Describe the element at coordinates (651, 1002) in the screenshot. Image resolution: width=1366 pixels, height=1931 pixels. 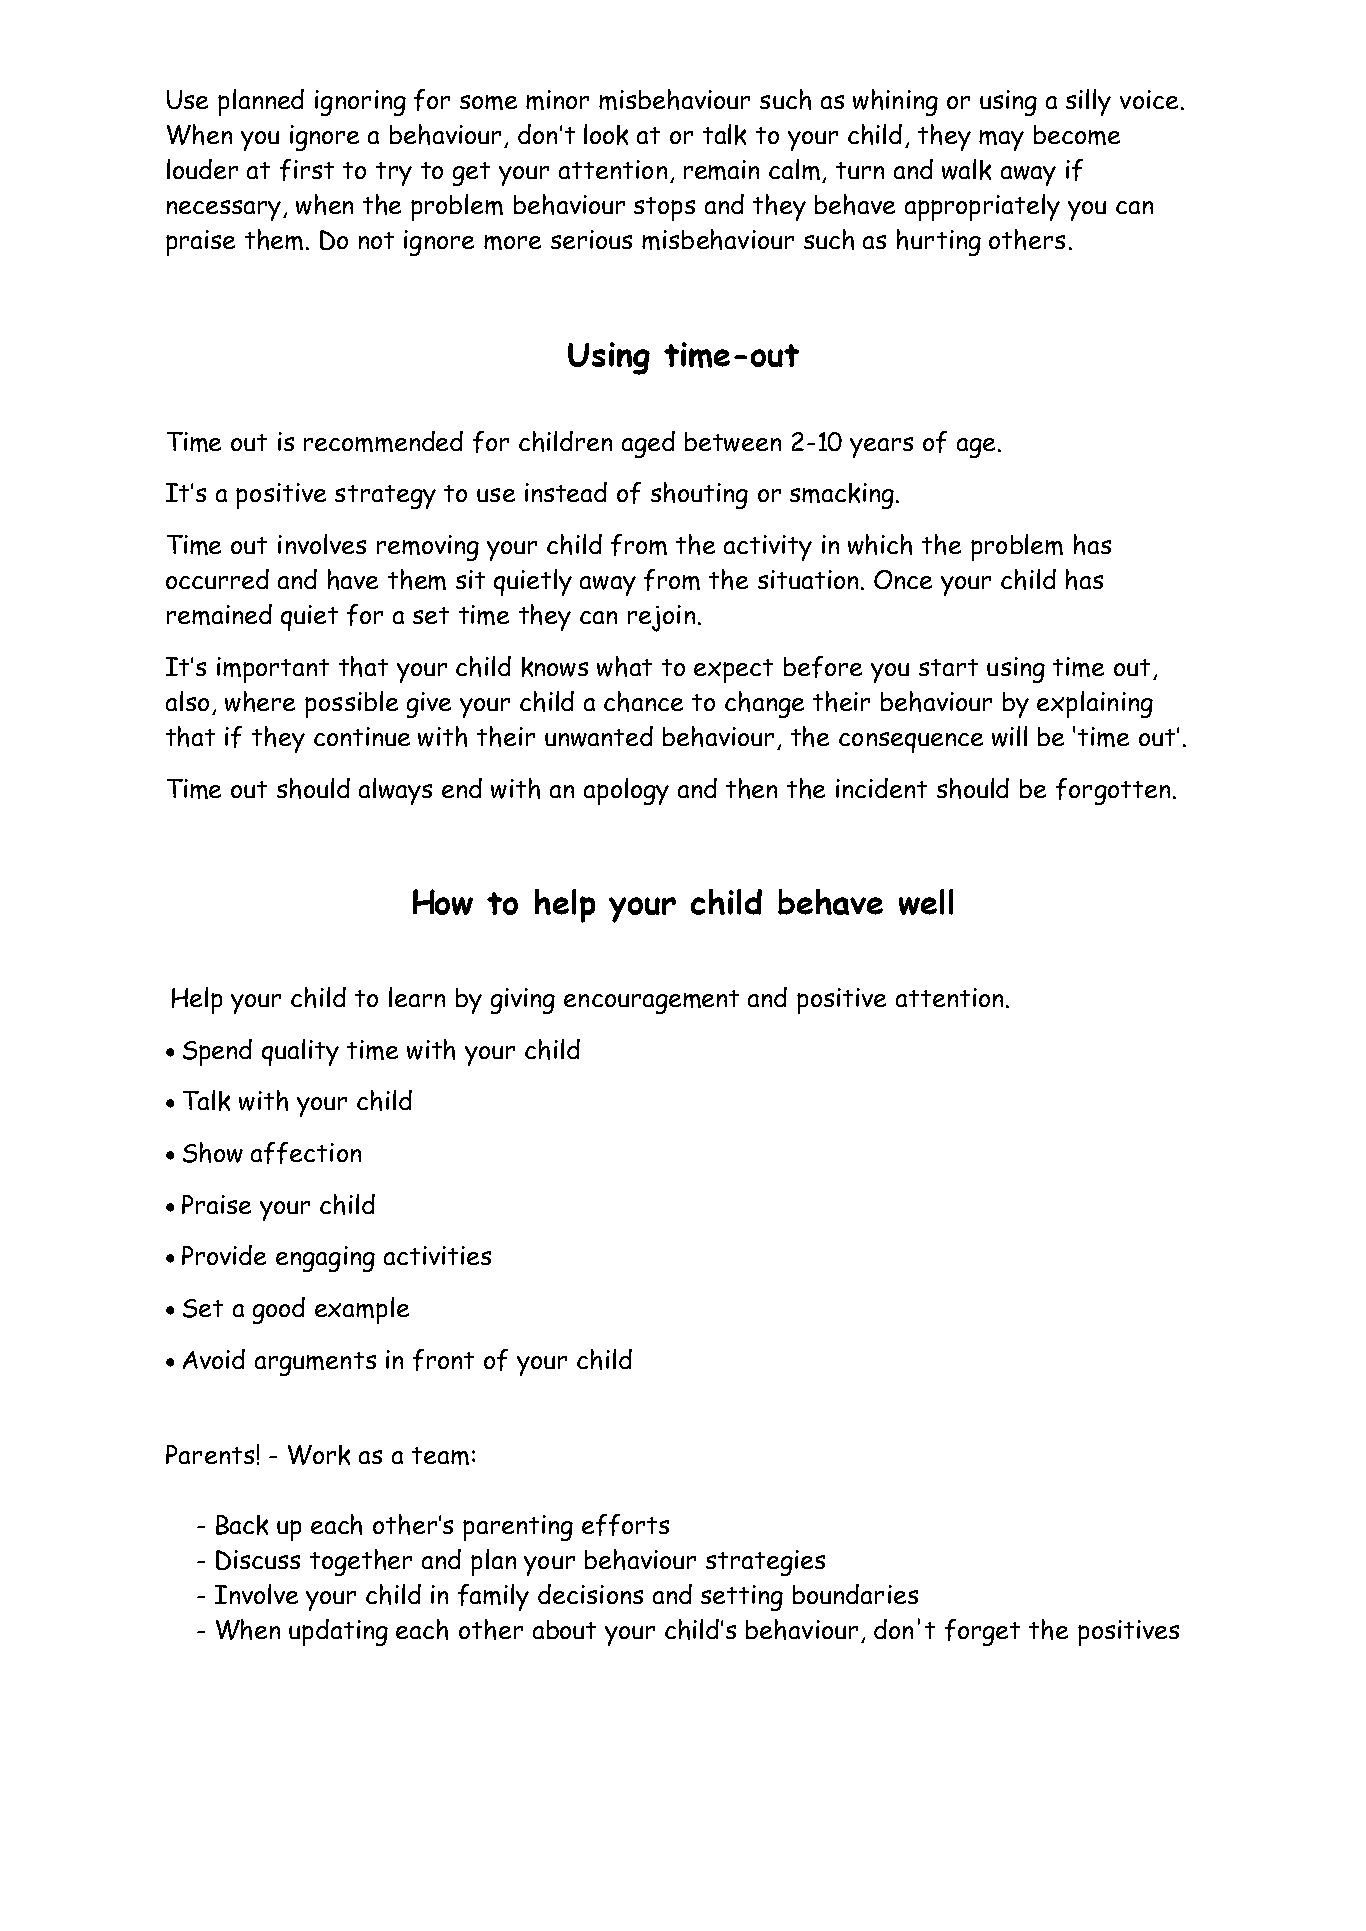
I see `encouragement` at that location.
